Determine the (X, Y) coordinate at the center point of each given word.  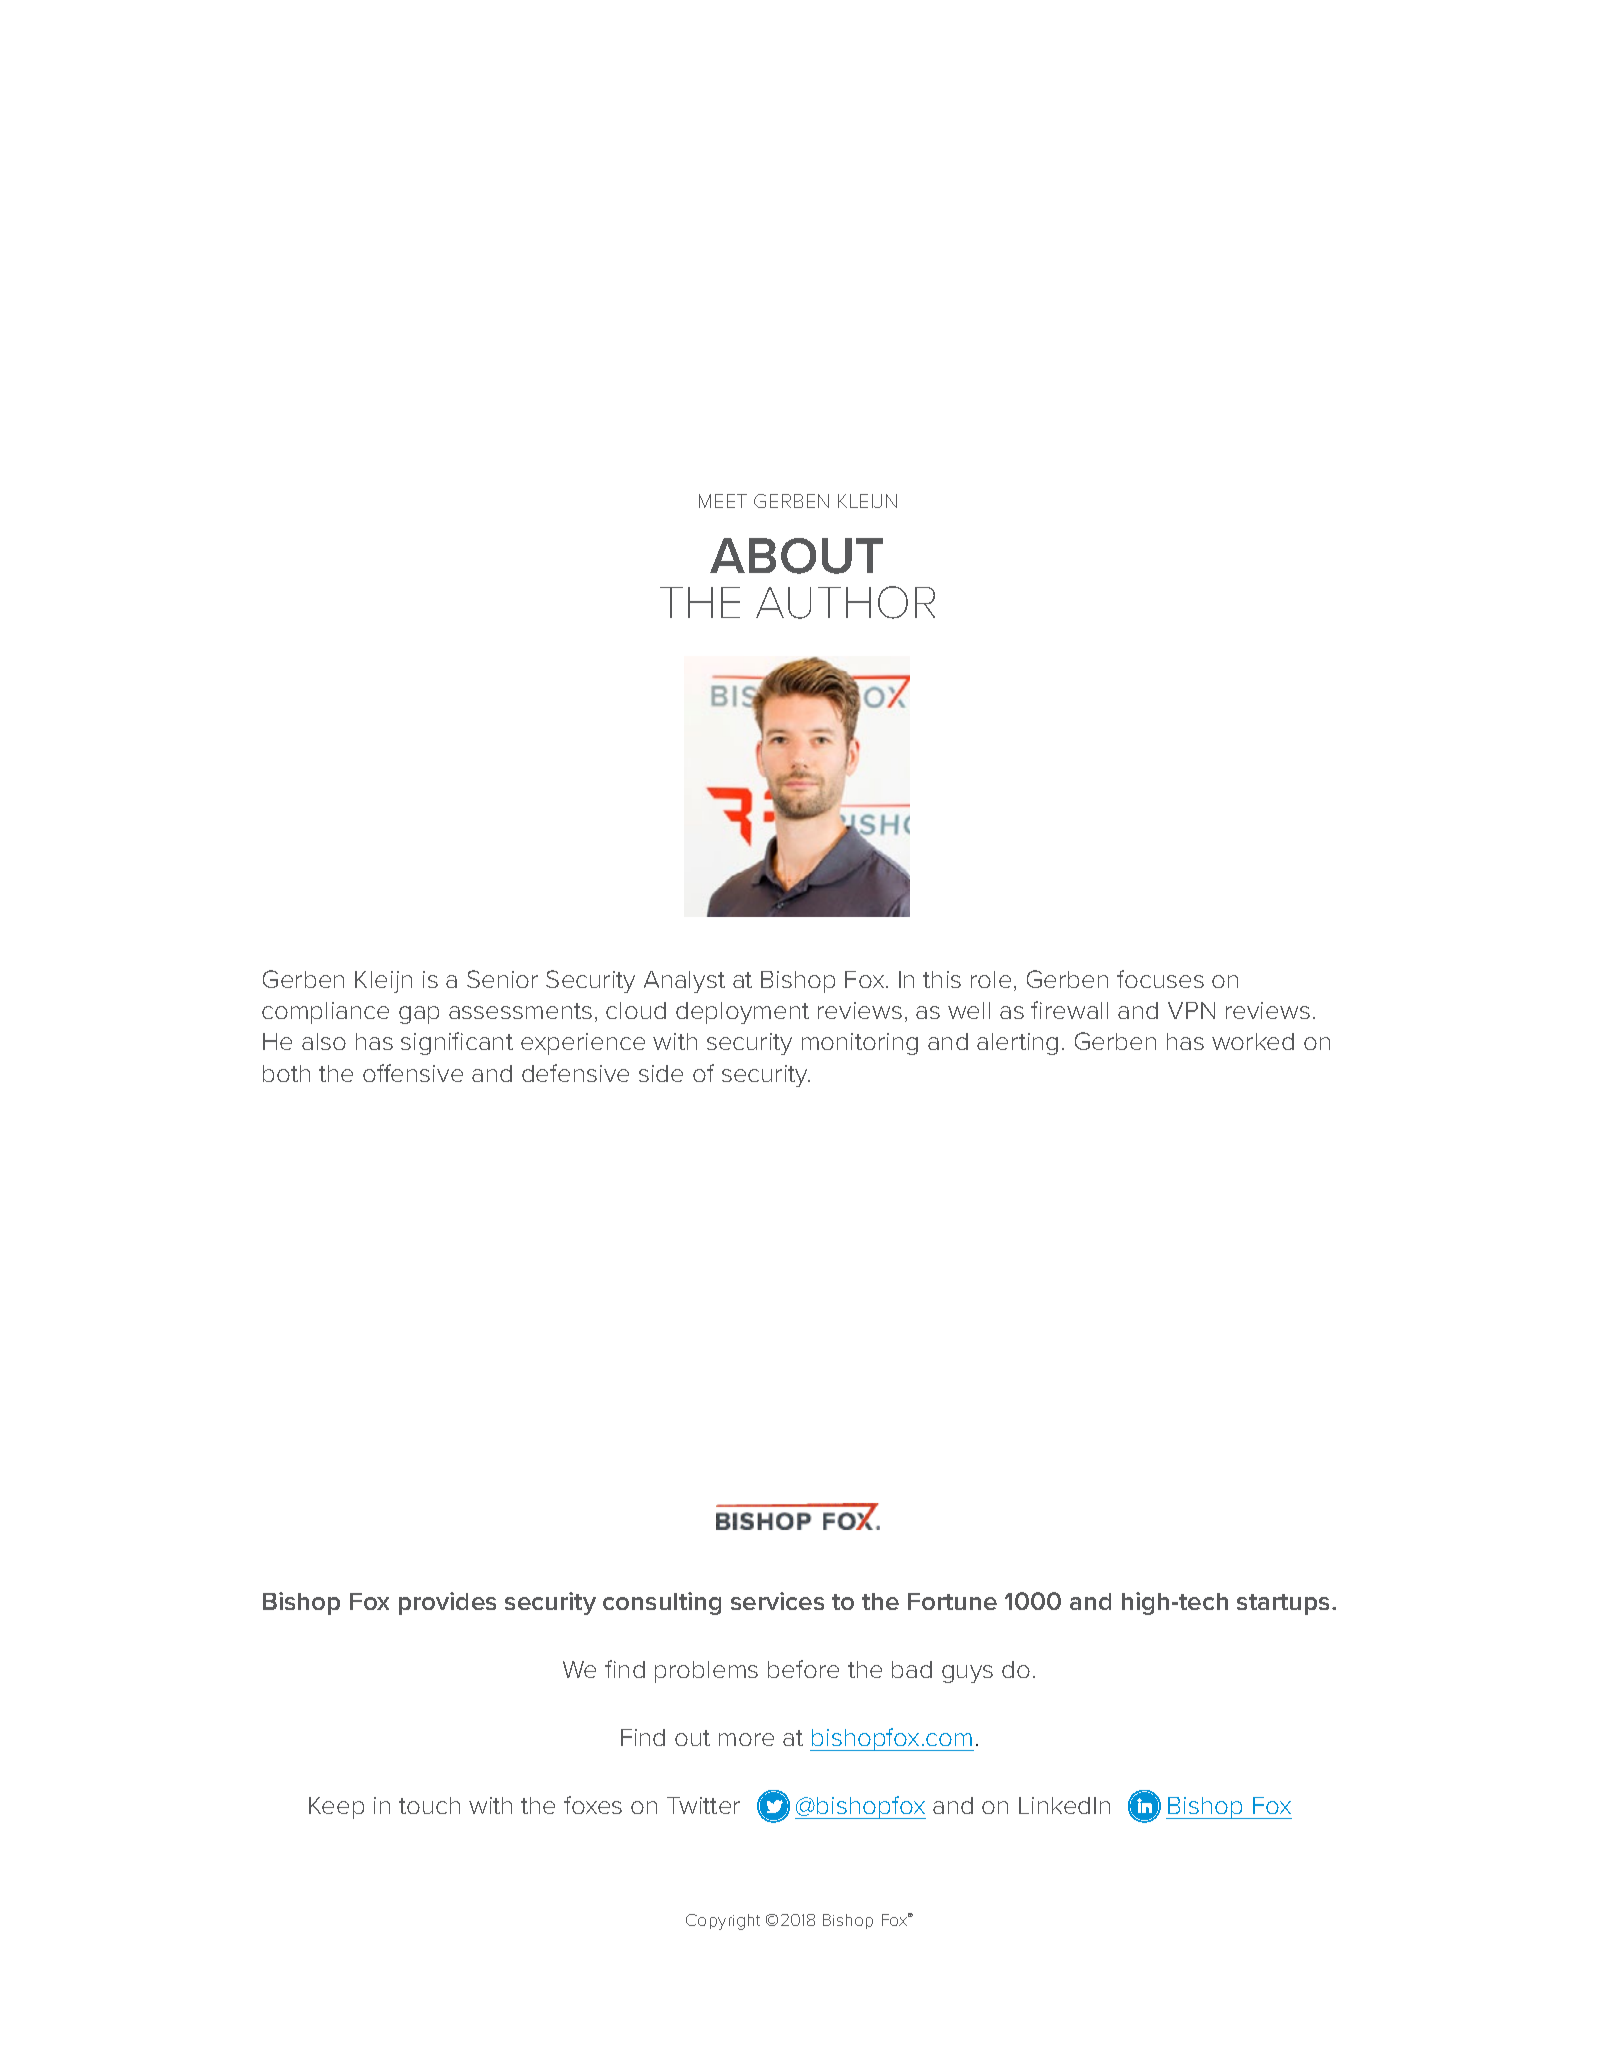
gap (419, 1015)
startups (1285, 1604)
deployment (742, 1013)
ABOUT (796, 556)
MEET (723, 501)
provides (447, 1603)
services (777, 1601)
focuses (1160, 979)
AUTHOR (845, 602)
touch (429, 1805)
